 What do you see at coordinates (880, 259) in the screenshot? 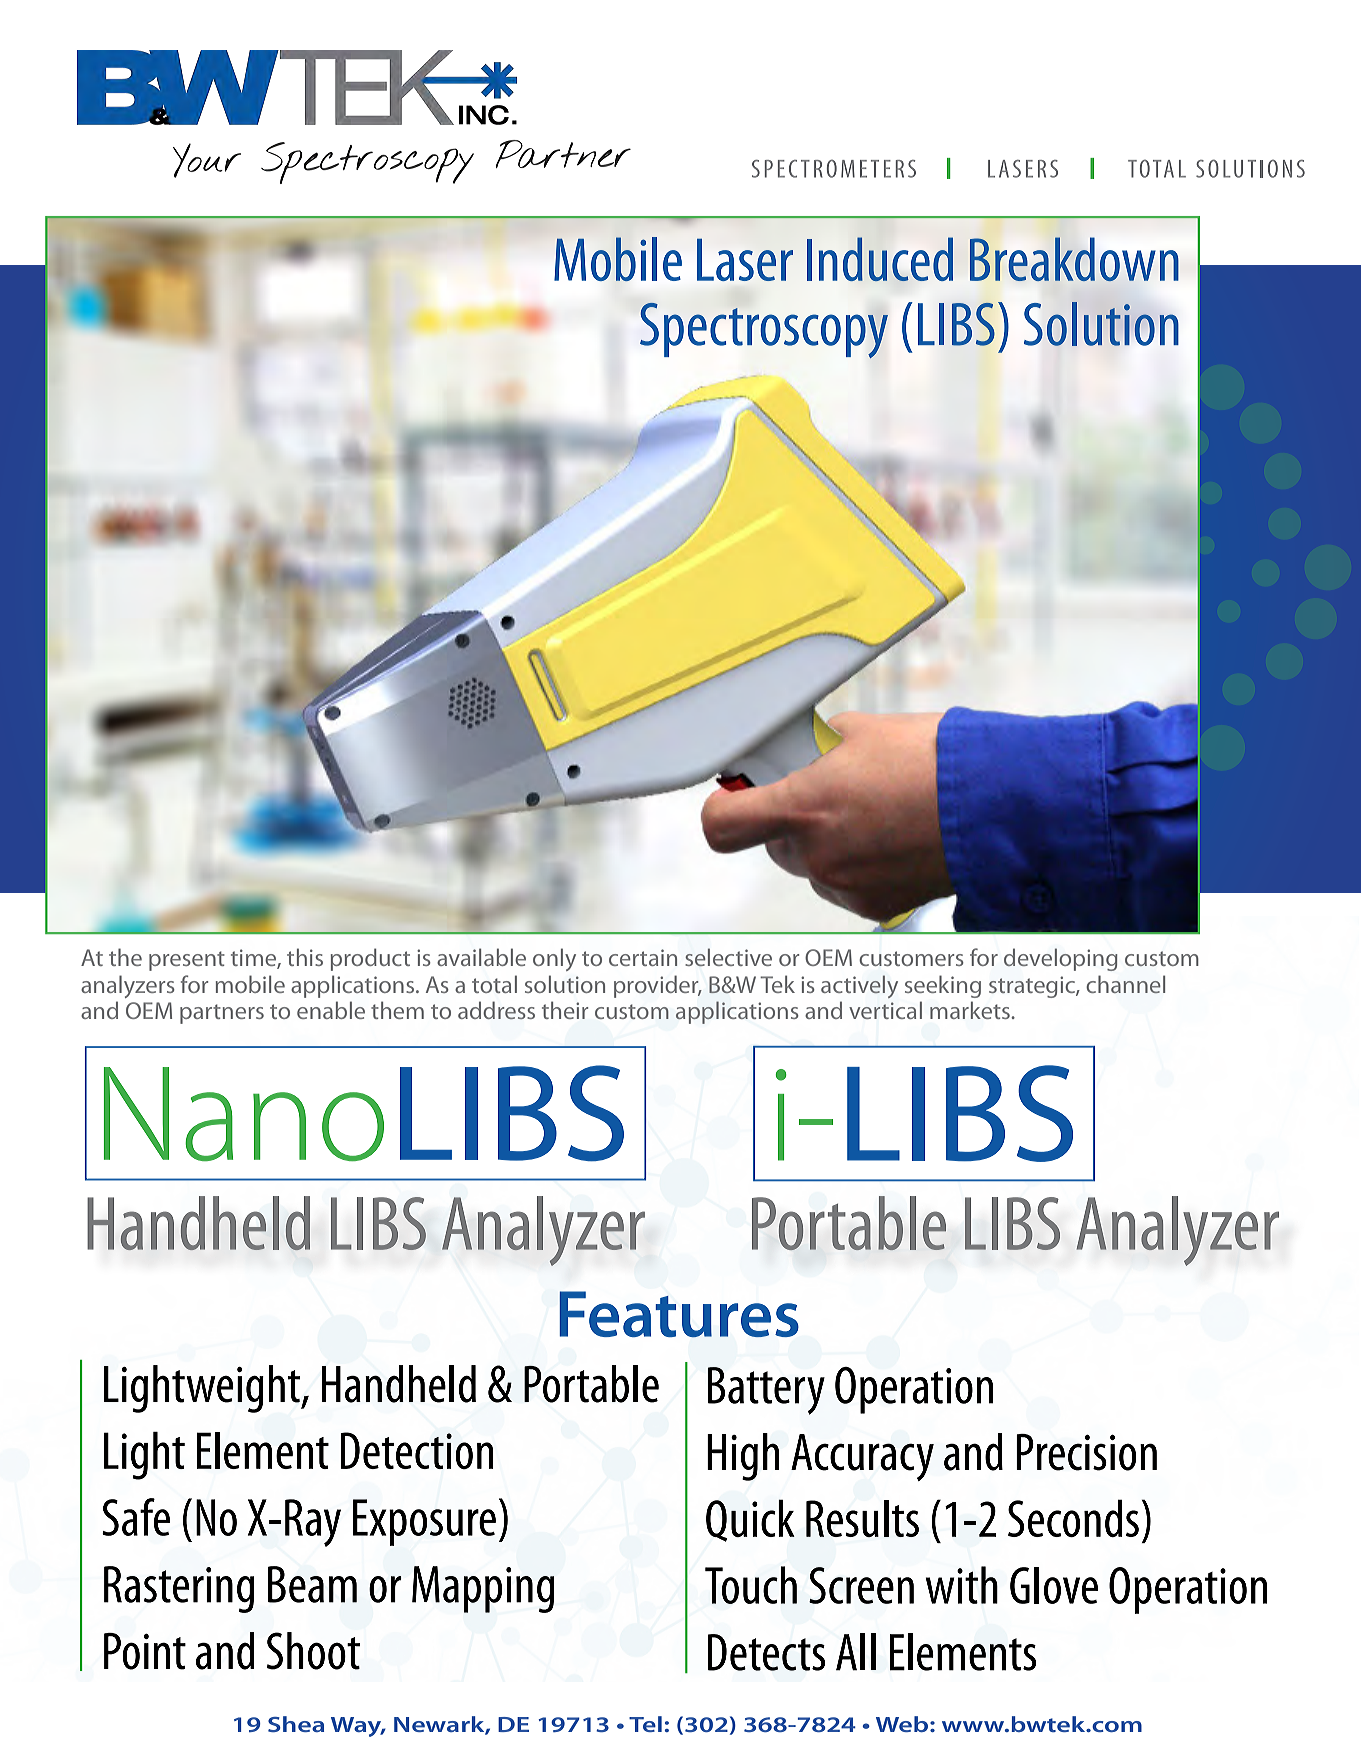
I see `Induced` at bounding box center [880, 259].
